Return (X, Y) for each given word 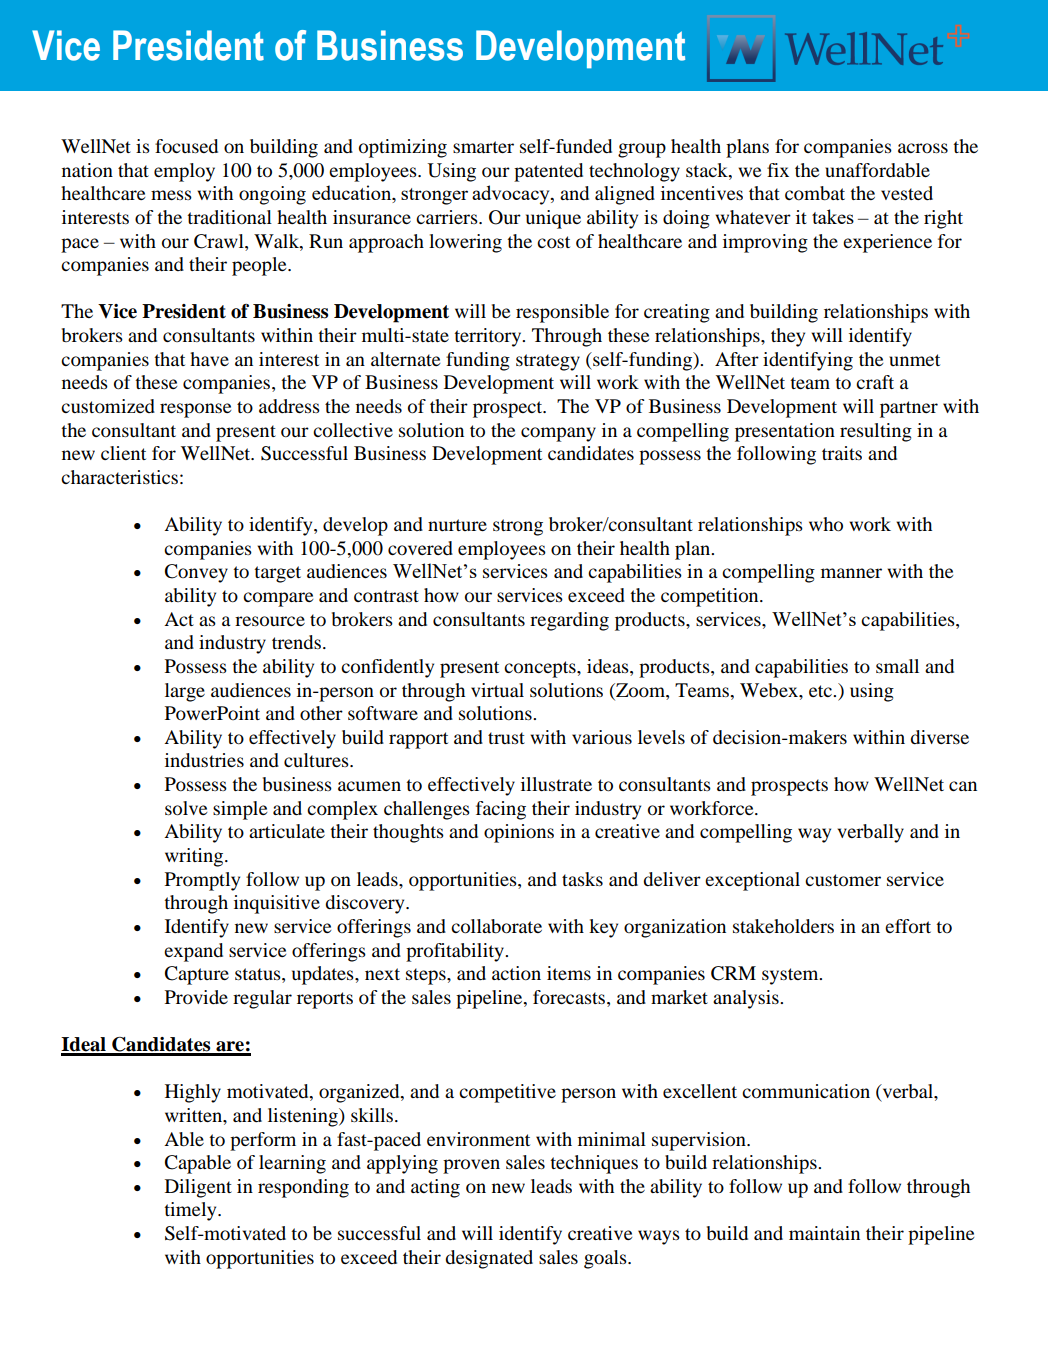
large (185, 692)
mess (171, 195)
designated (489, 1259)
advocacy (512, 195)
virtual (497, 690)
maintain (824, 1233)
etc (821, 691)
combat (815, 193)
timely (191, 1211)
